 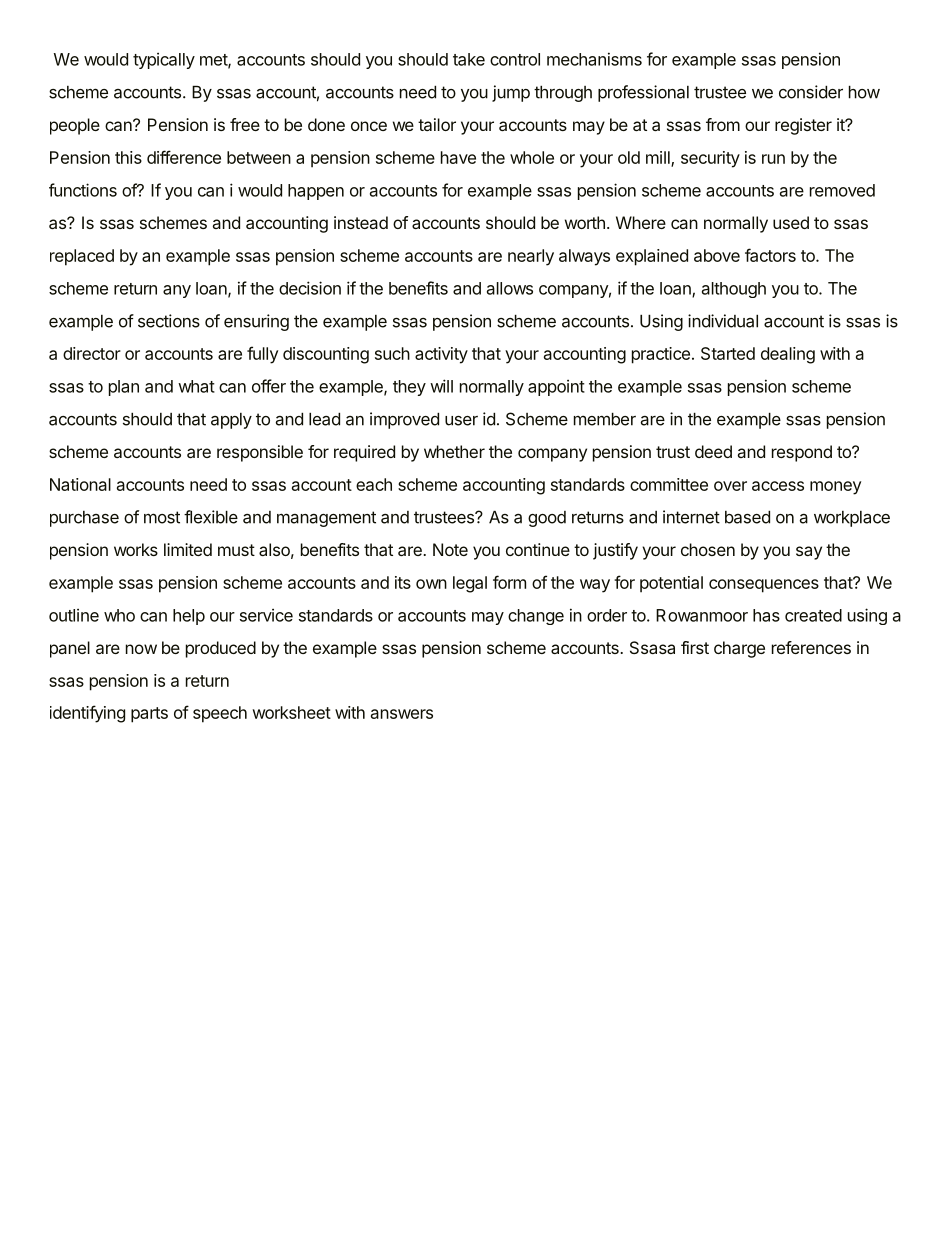 What do you see at coordinates (149, 715) in the page?
I see `parts` at bounding box center [149, 715].
